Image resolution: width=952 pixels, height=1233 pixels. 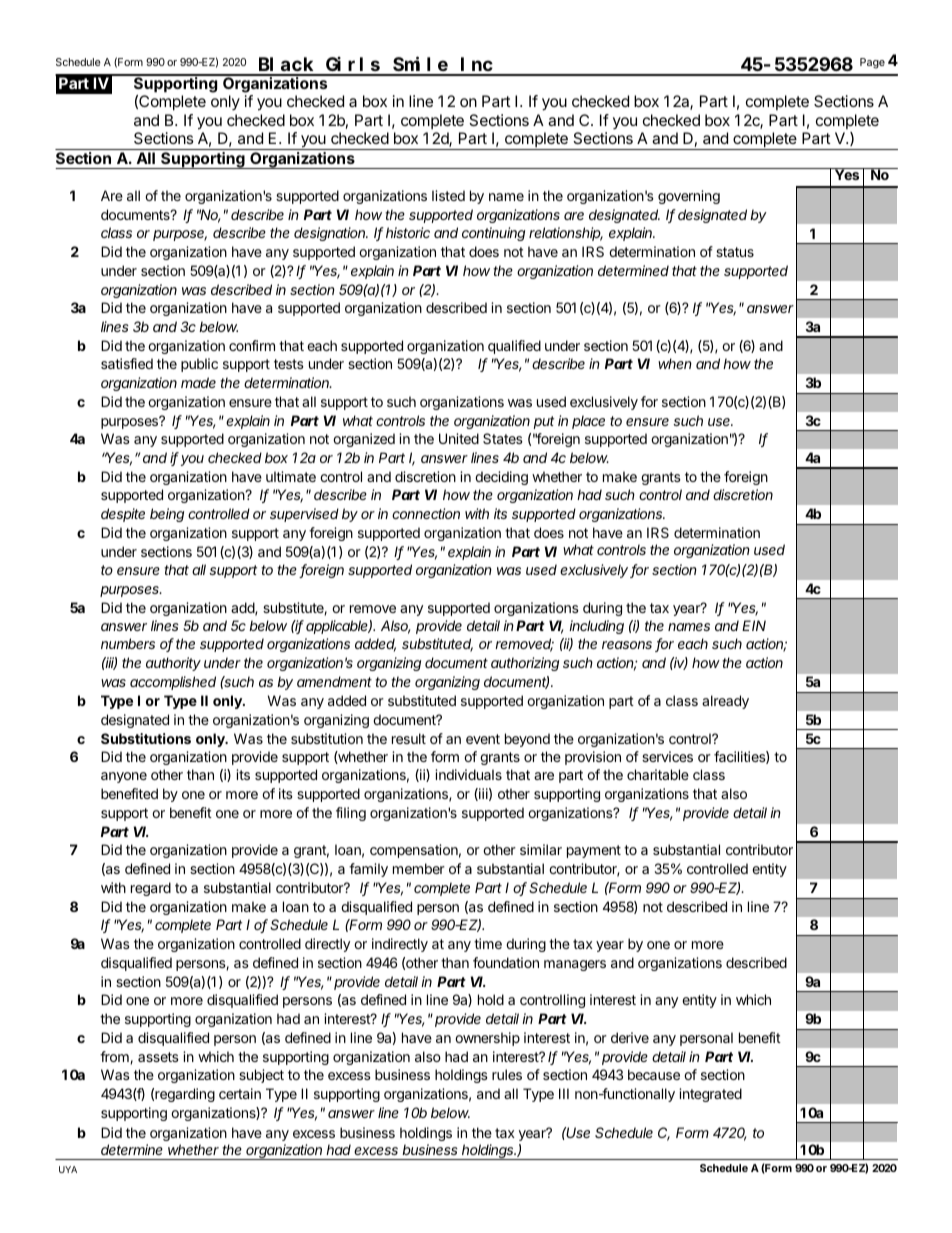 I want to click on public, so click(x=199, y=365).
